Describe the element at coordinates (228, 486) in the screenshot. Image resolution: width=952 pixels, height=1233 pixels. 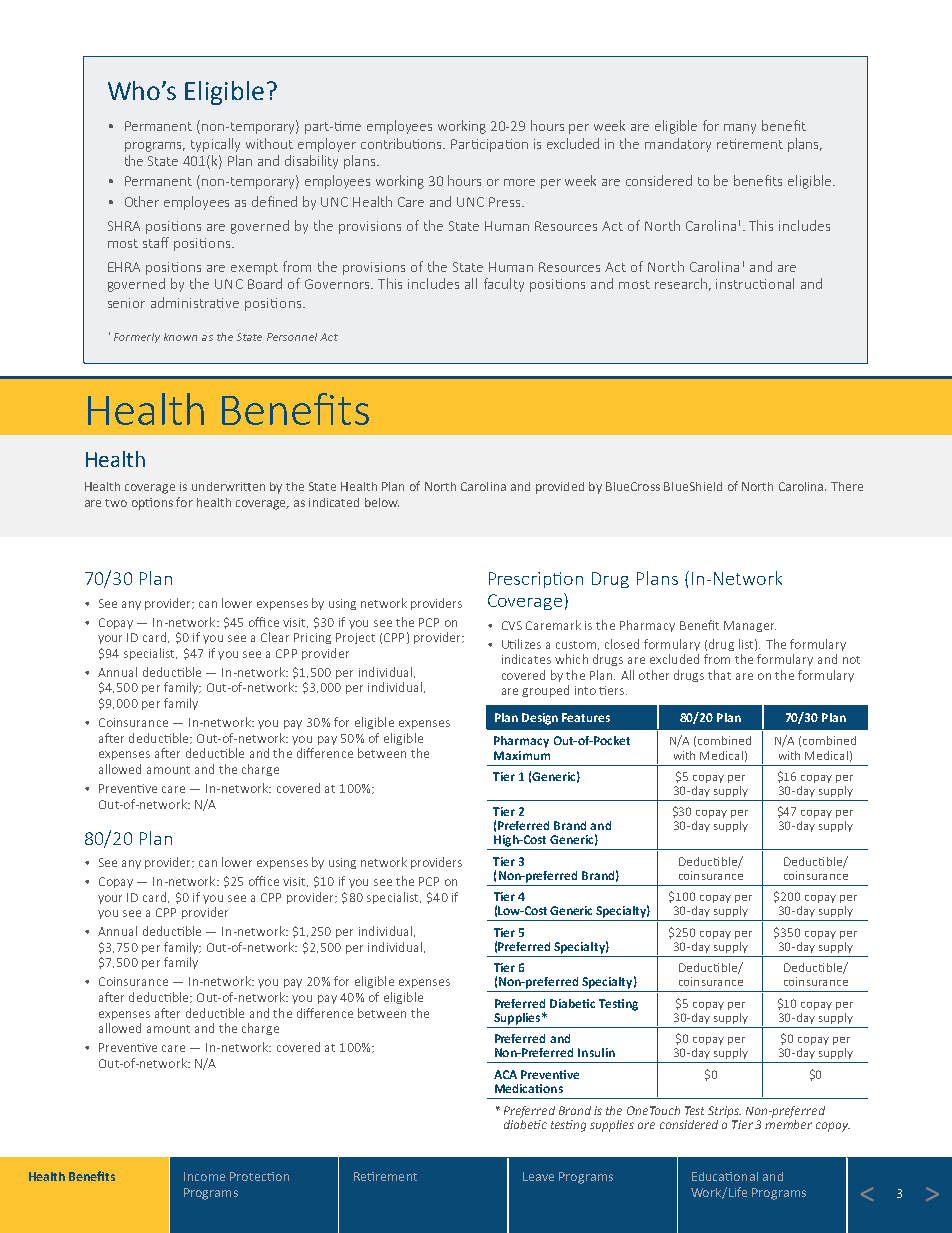
I see `underwritten` at that location.
